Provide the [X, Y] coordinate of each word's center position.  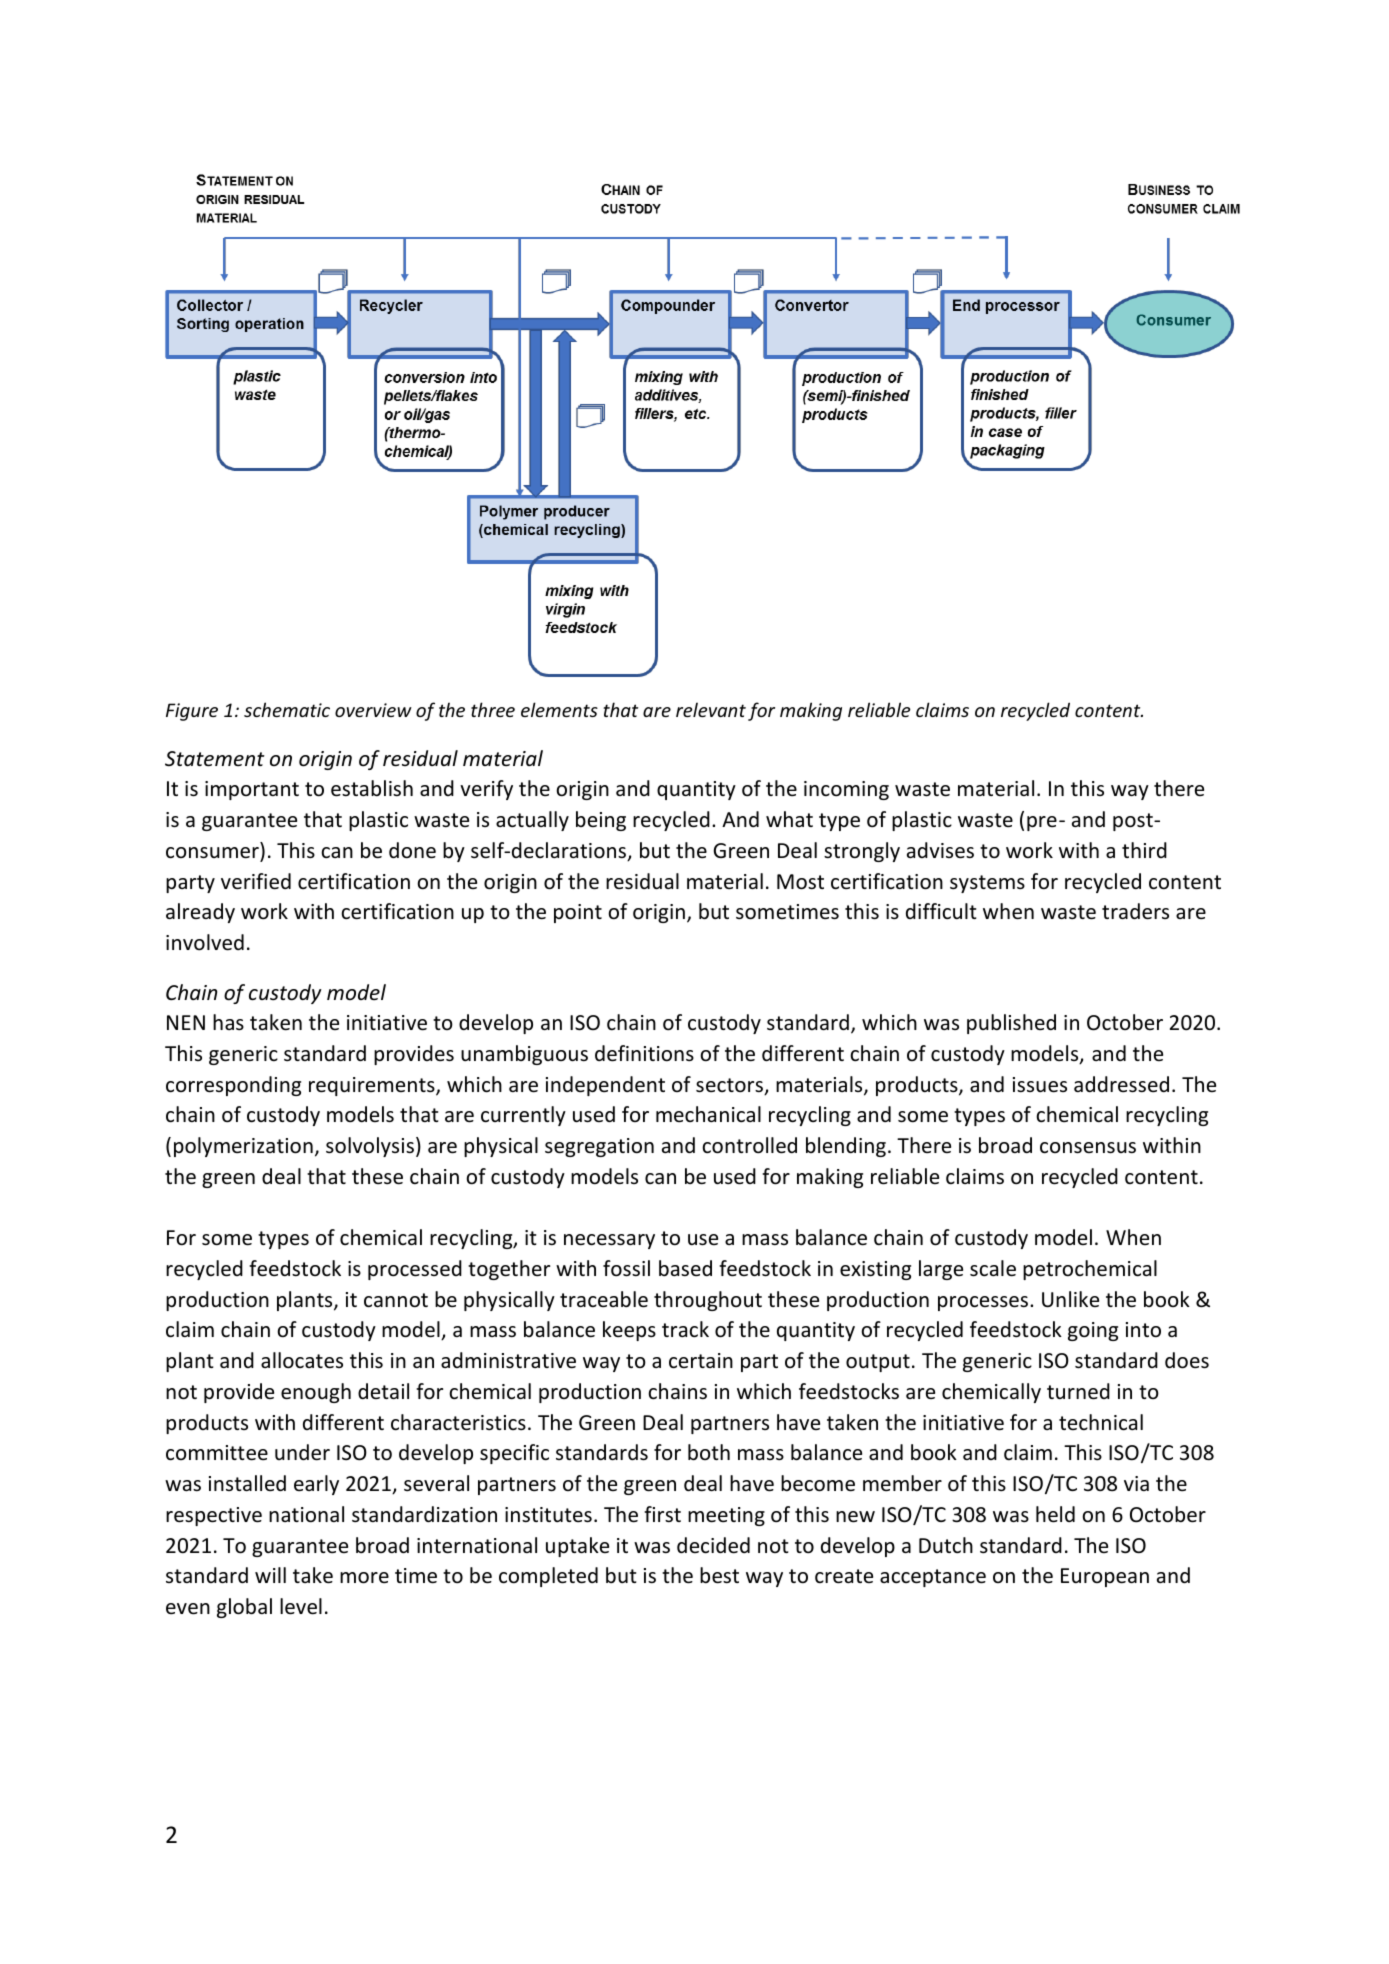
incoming [846, 790]
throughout [708, 1301]
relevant [711, 709]
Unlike [1070, 1299]
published [1011, 1024]
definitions [644, 1053]
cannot [396, 1300]
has [228, 1022]
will [270, 1575]
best [719, 1575]
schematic [287, 709]
